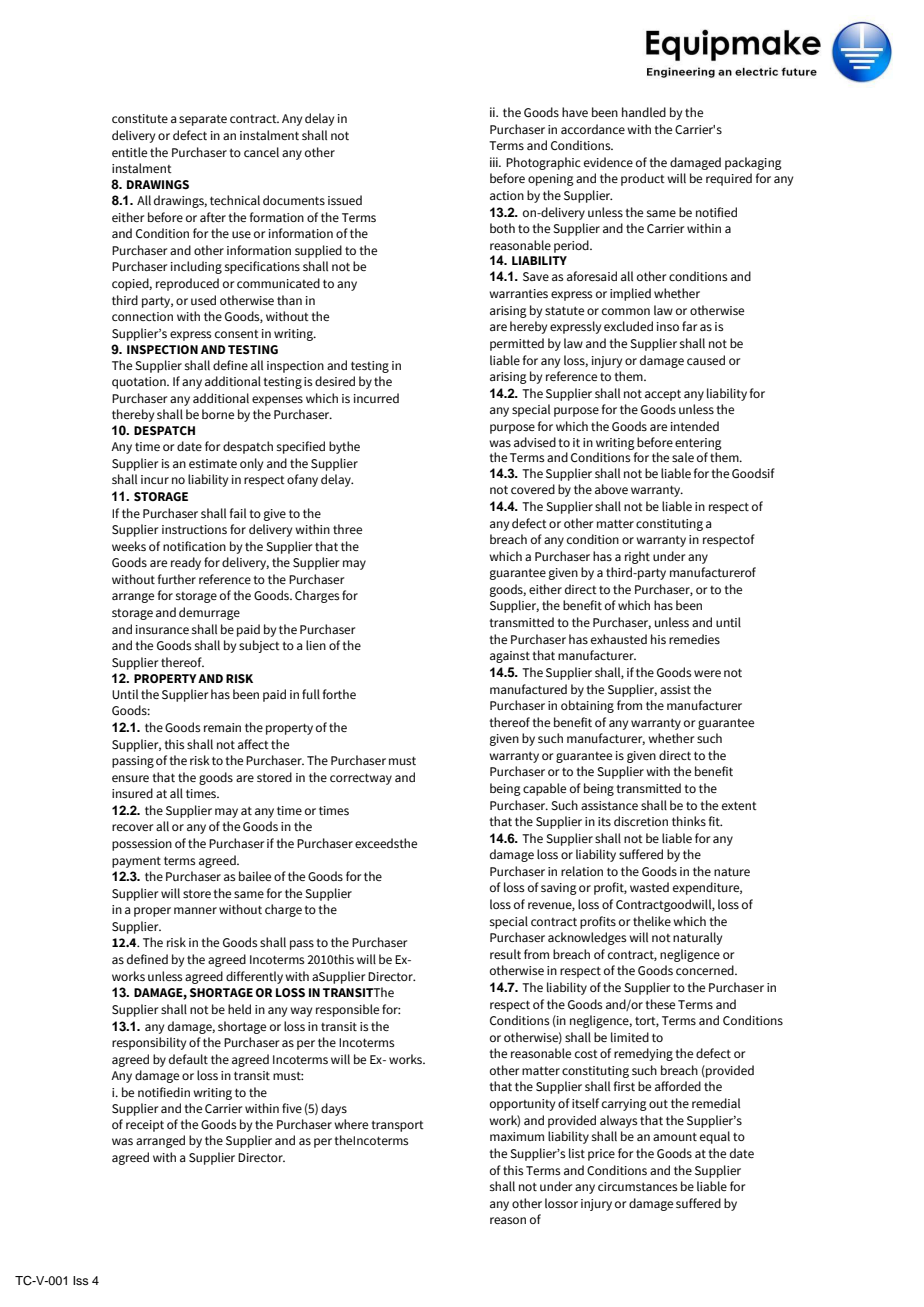  What do you see at coordinates (644, 112) in the screenshot?
I see `handled` at bounding box center [644, 112].
